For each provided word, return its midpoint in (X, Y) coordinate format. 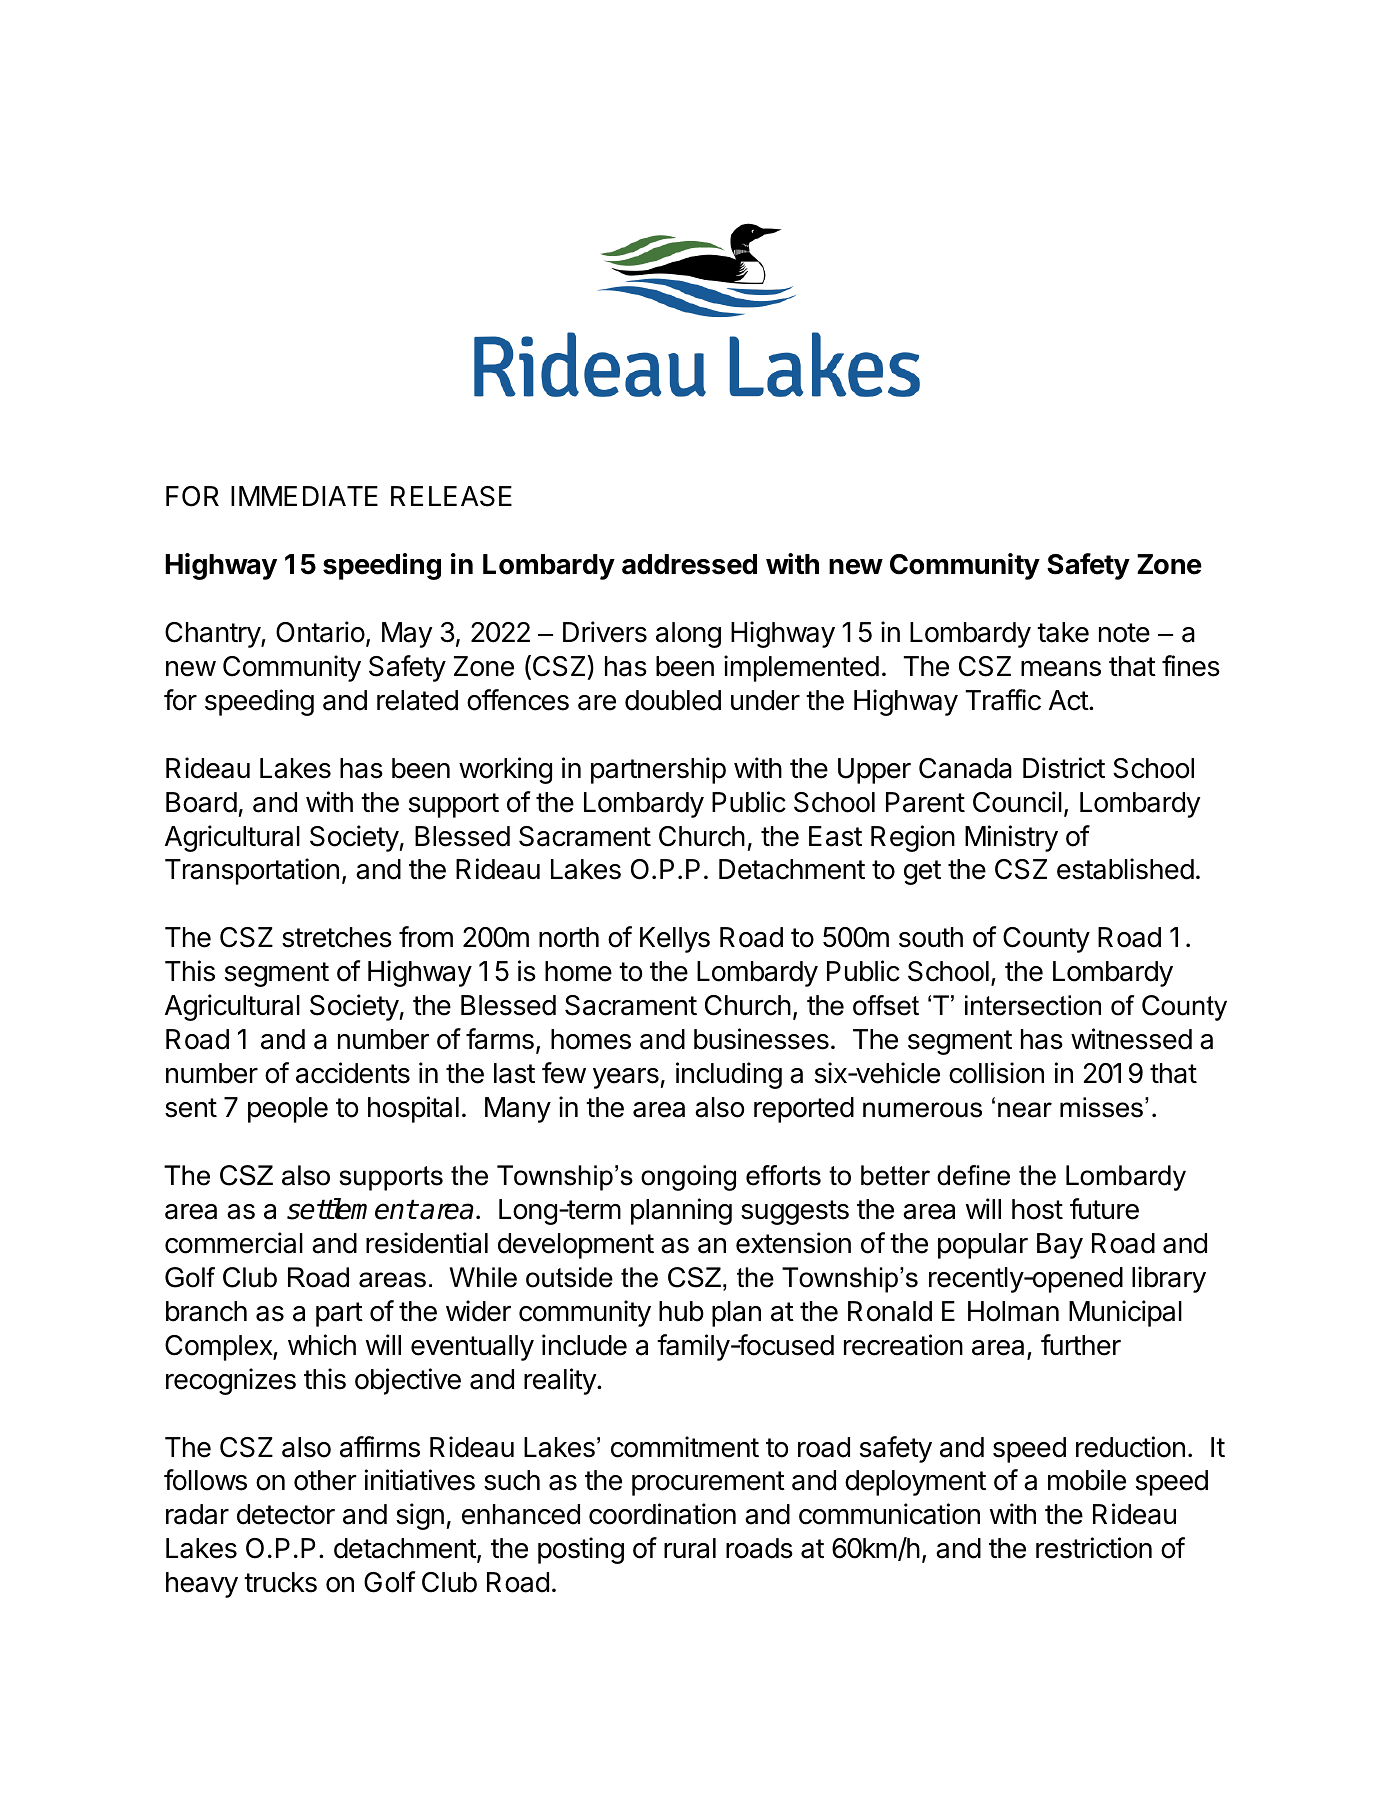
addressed (689, 564)
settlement (352, 1209)
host (1037, 1209)
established (1125, 869)
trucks (280, 1582)
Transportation (252, 871)
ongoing (688, 1178)
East (835, 836)
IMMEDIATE (304, 496)
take (1063, 632)
